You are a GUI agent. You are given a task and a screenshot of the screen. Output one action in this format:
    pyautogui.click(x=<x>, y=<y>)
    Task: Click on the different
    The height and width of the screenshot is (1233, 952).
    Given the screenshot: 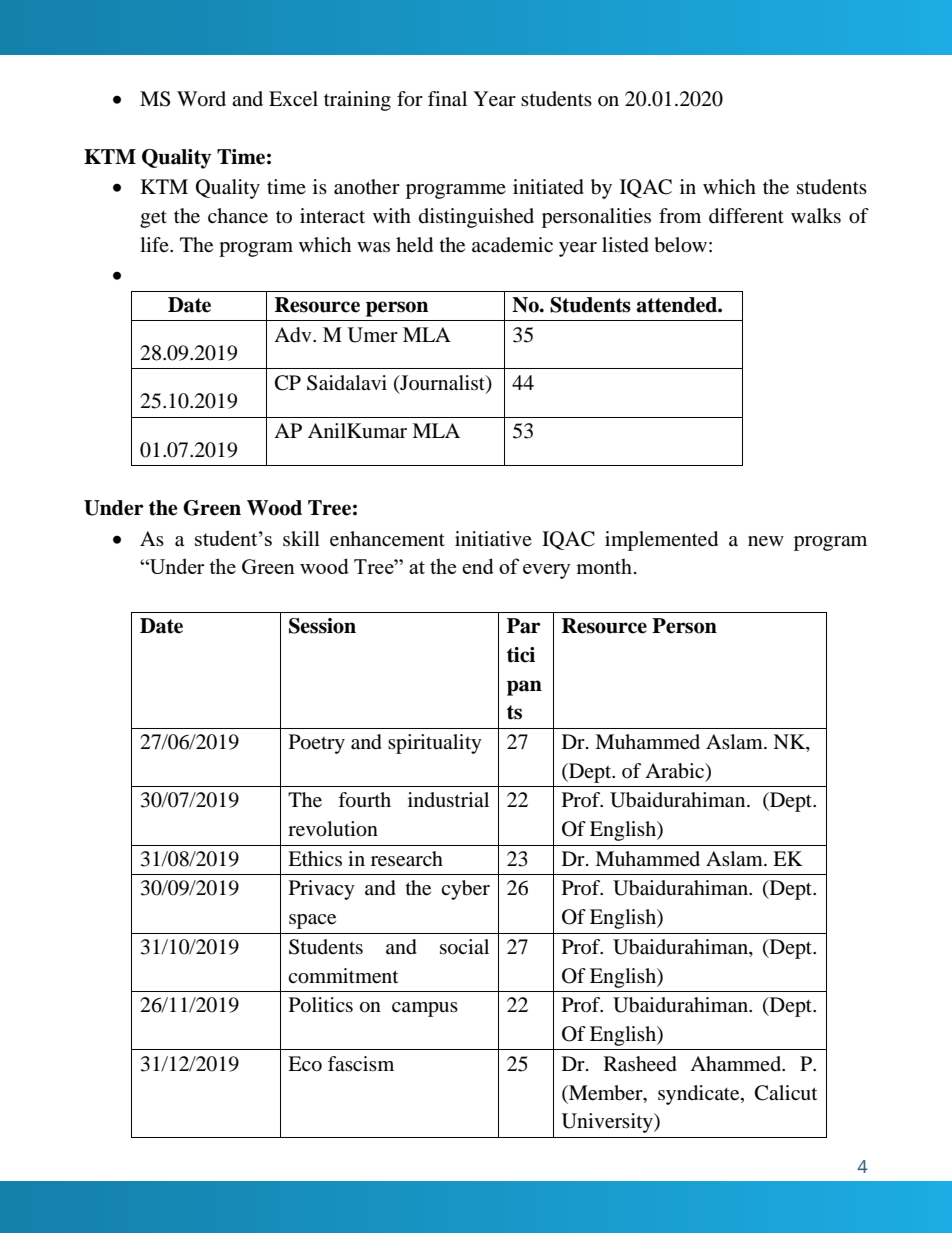 What is the action you would take?
    pyautogui.click(x=746, y=216)
